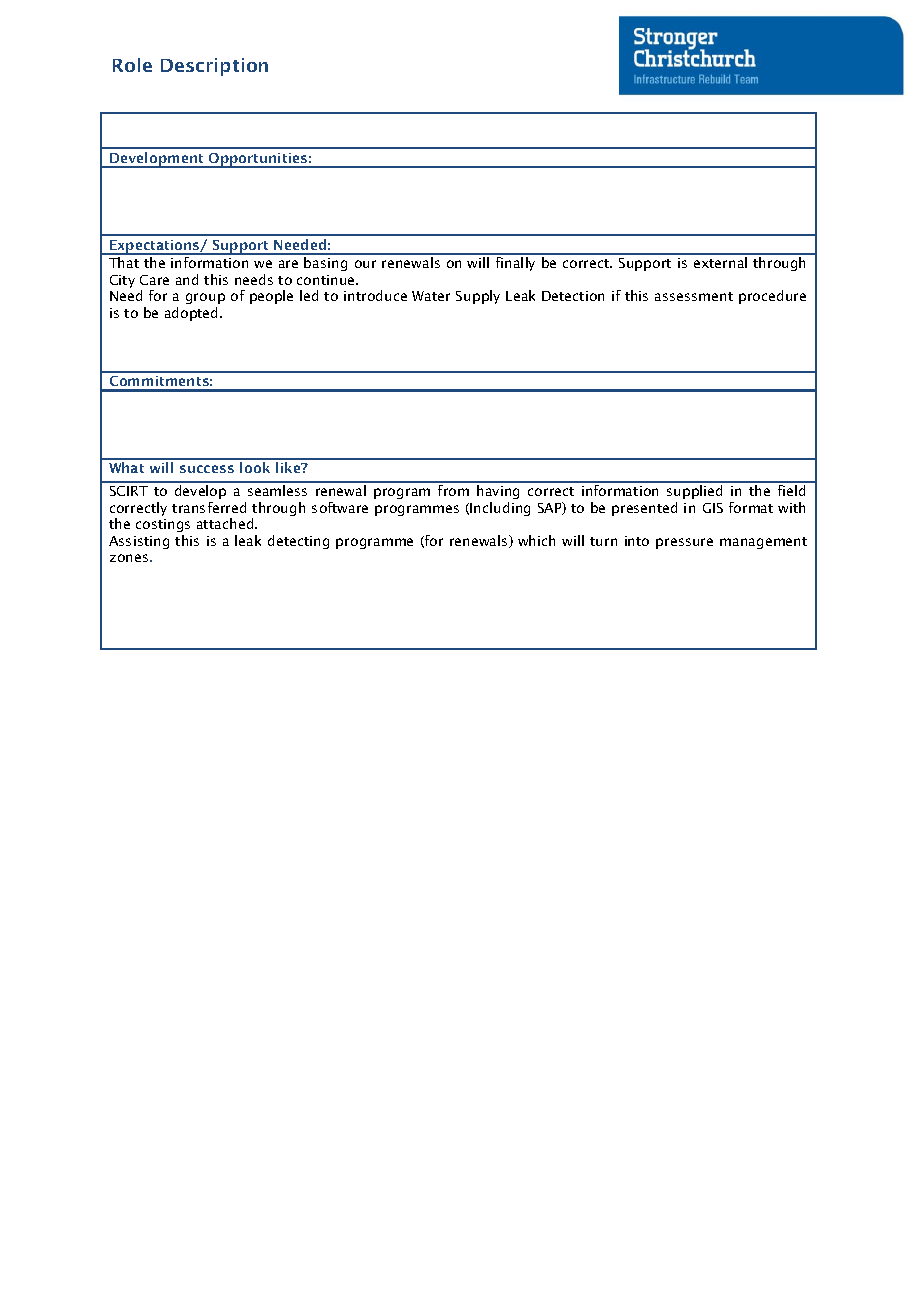 This screenshot has width=924, height=1308. Describe the element at coordinates (500, 509) in the screenshot. I see `Including` at that location.
